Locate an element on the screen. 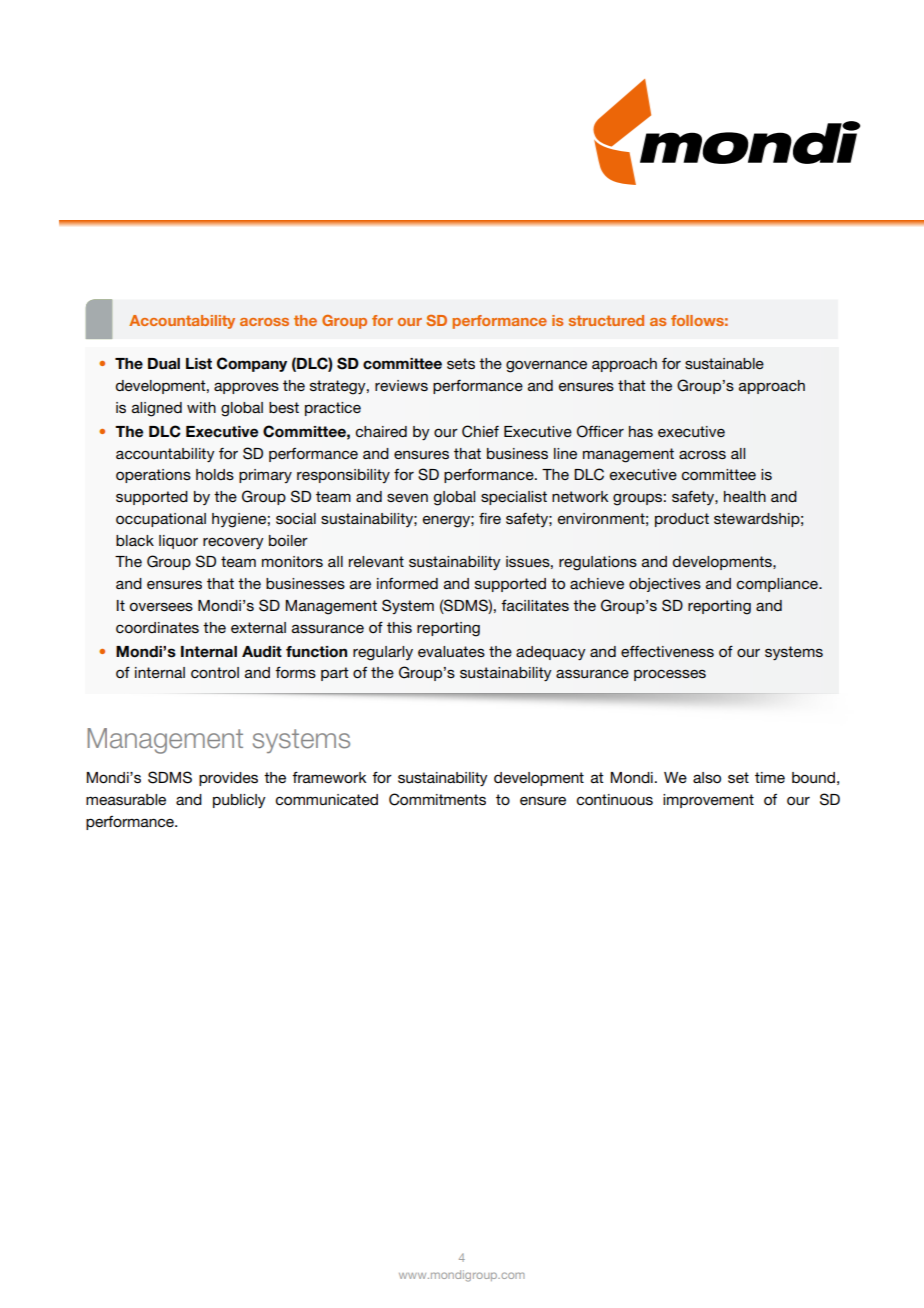 This screenshot has height=1308, width=924. evaluates is located at coordinates (451, 651).
